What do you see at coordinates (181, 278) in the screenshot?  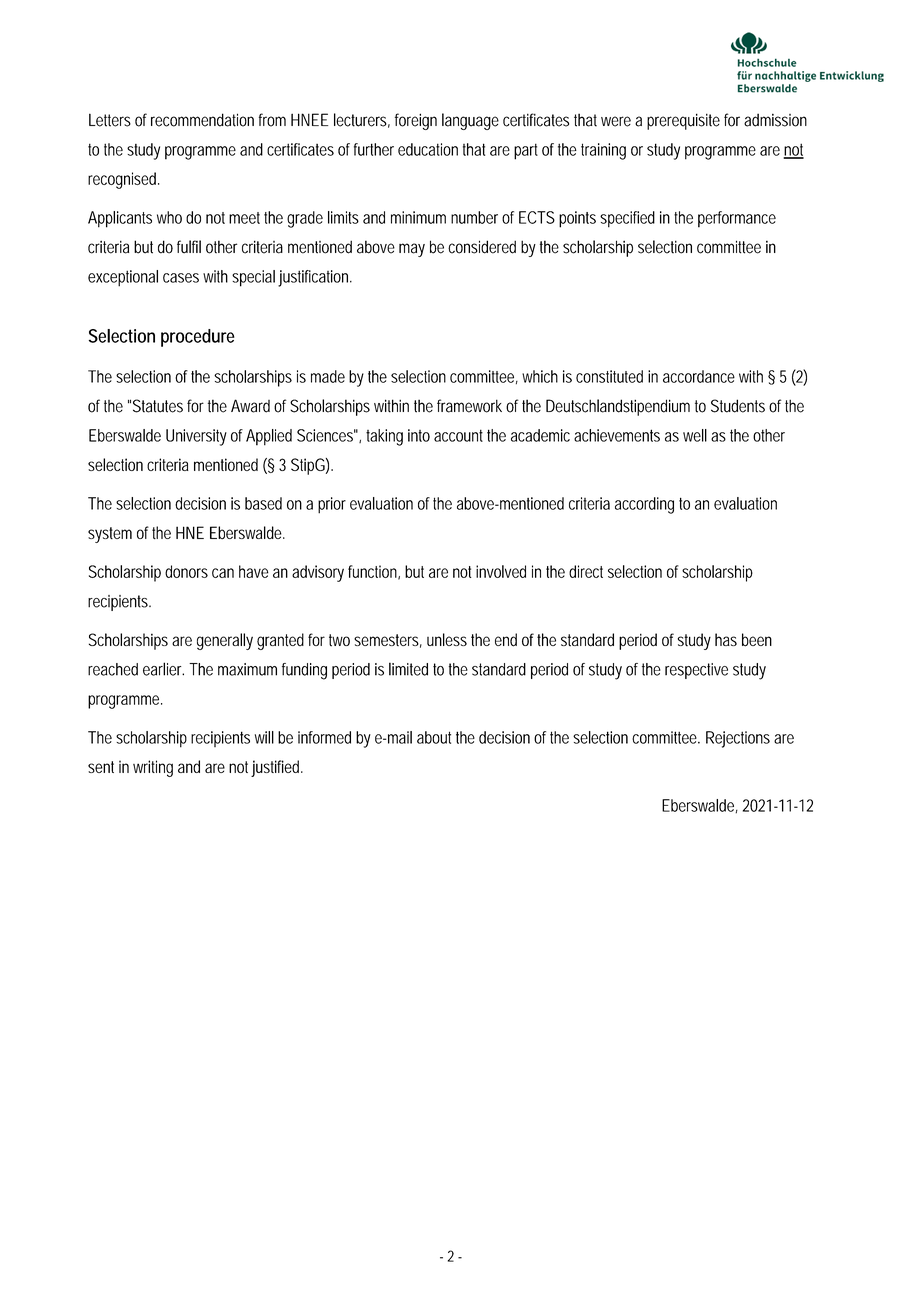 I see `cases` at bounding box center [181, 278].
